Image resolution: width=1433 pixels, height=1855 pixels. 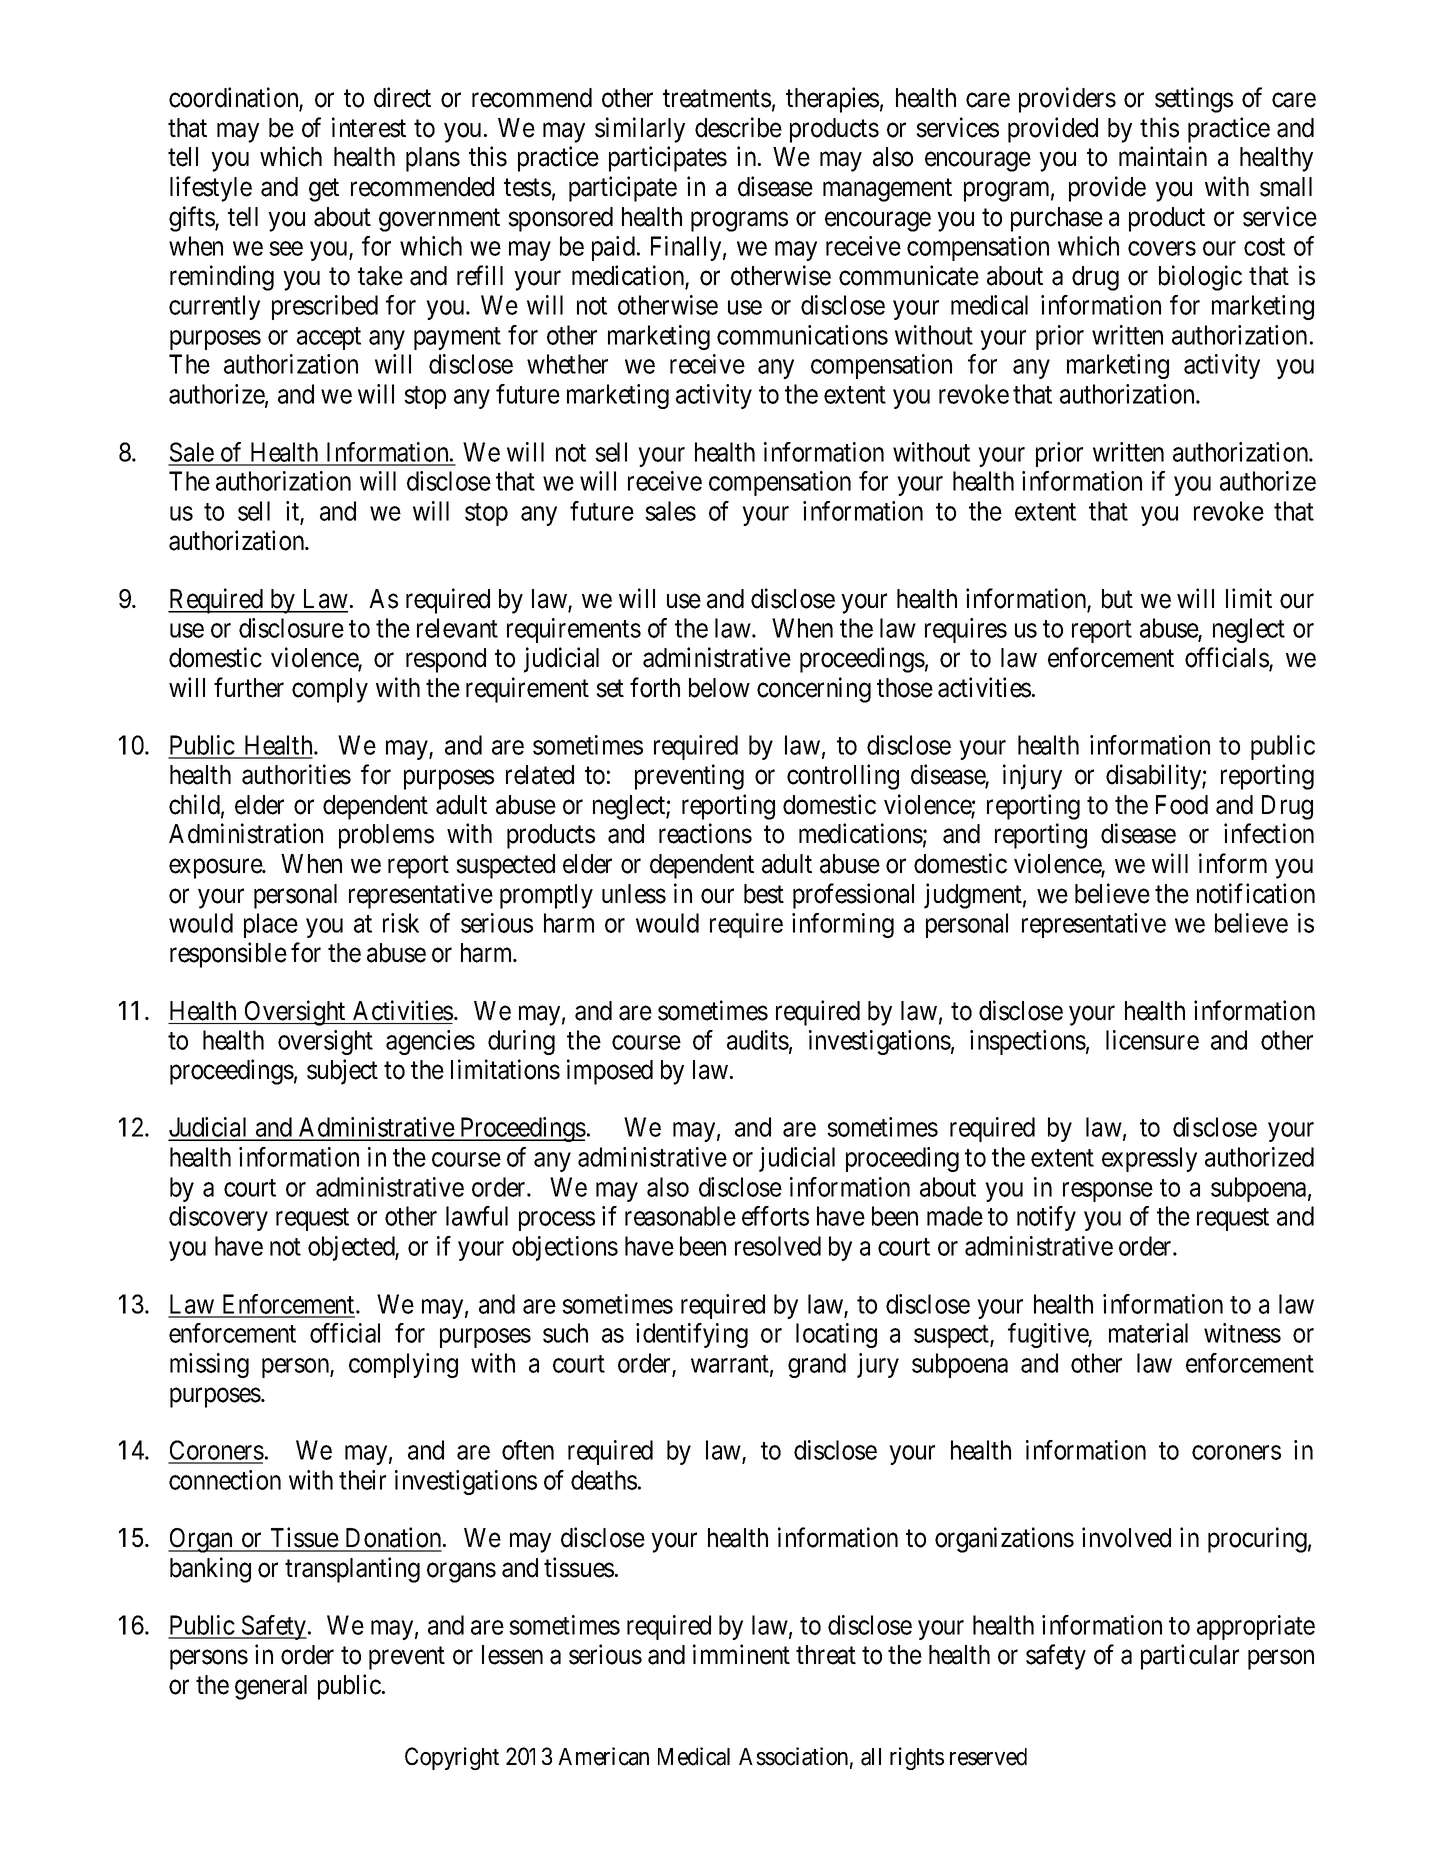 I want to click on below, so click(x=719, y=688).
